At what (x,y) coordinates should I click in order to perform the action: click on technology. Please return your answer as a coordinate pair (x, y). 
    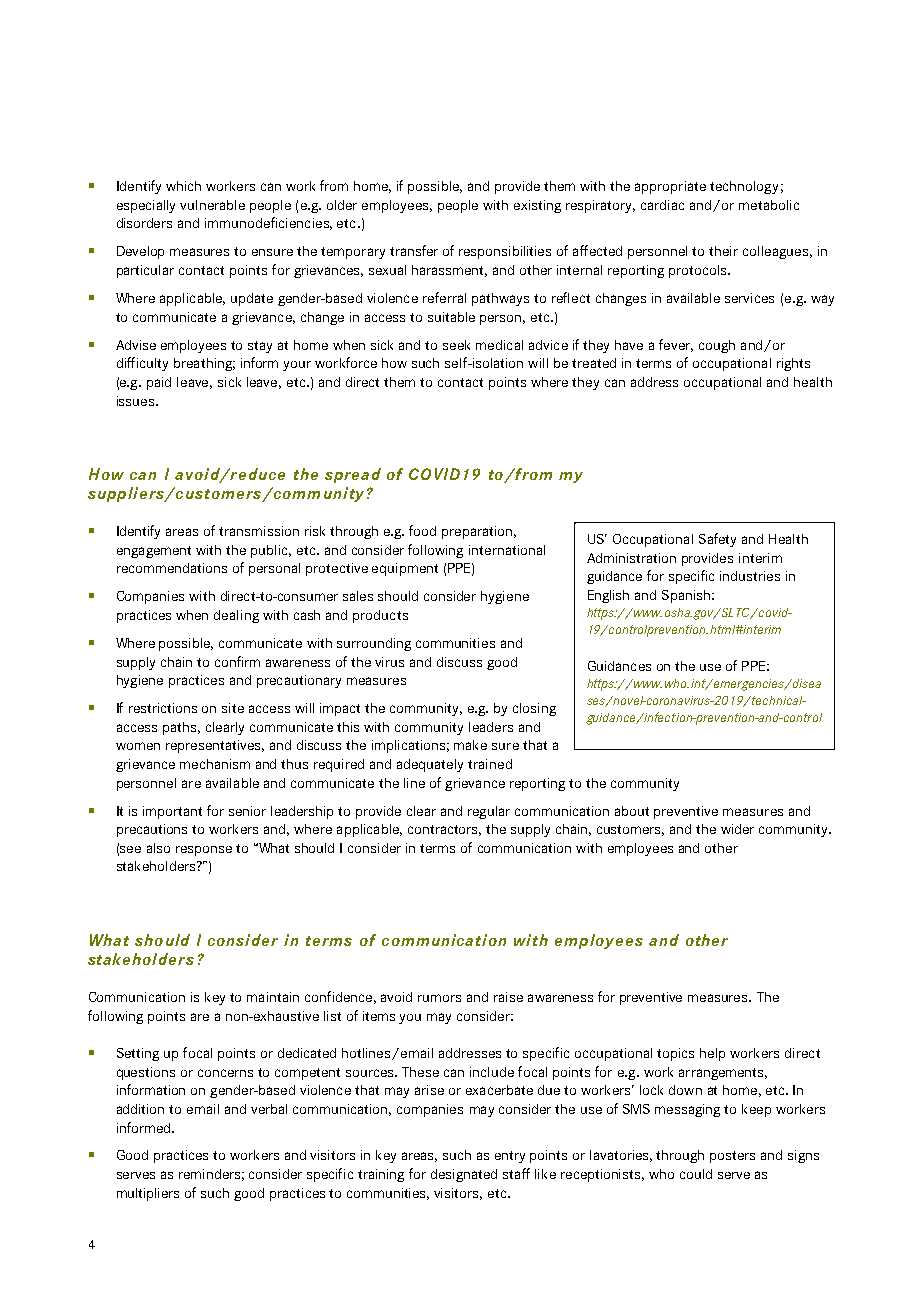
    Looking at the image, I should click on (744, 187).
